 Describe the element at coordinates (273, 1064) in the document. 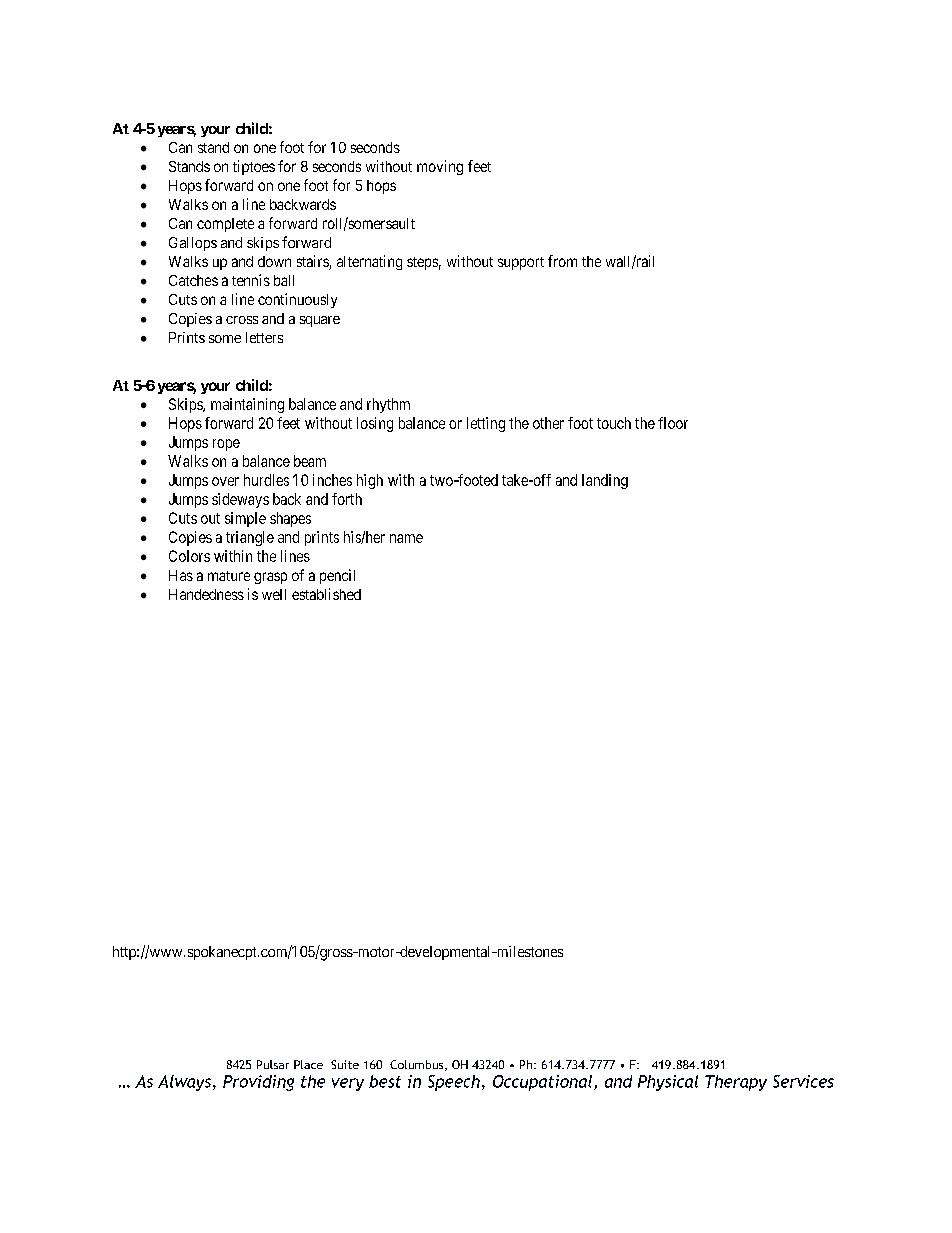

I see `Pulsar` at that location.
